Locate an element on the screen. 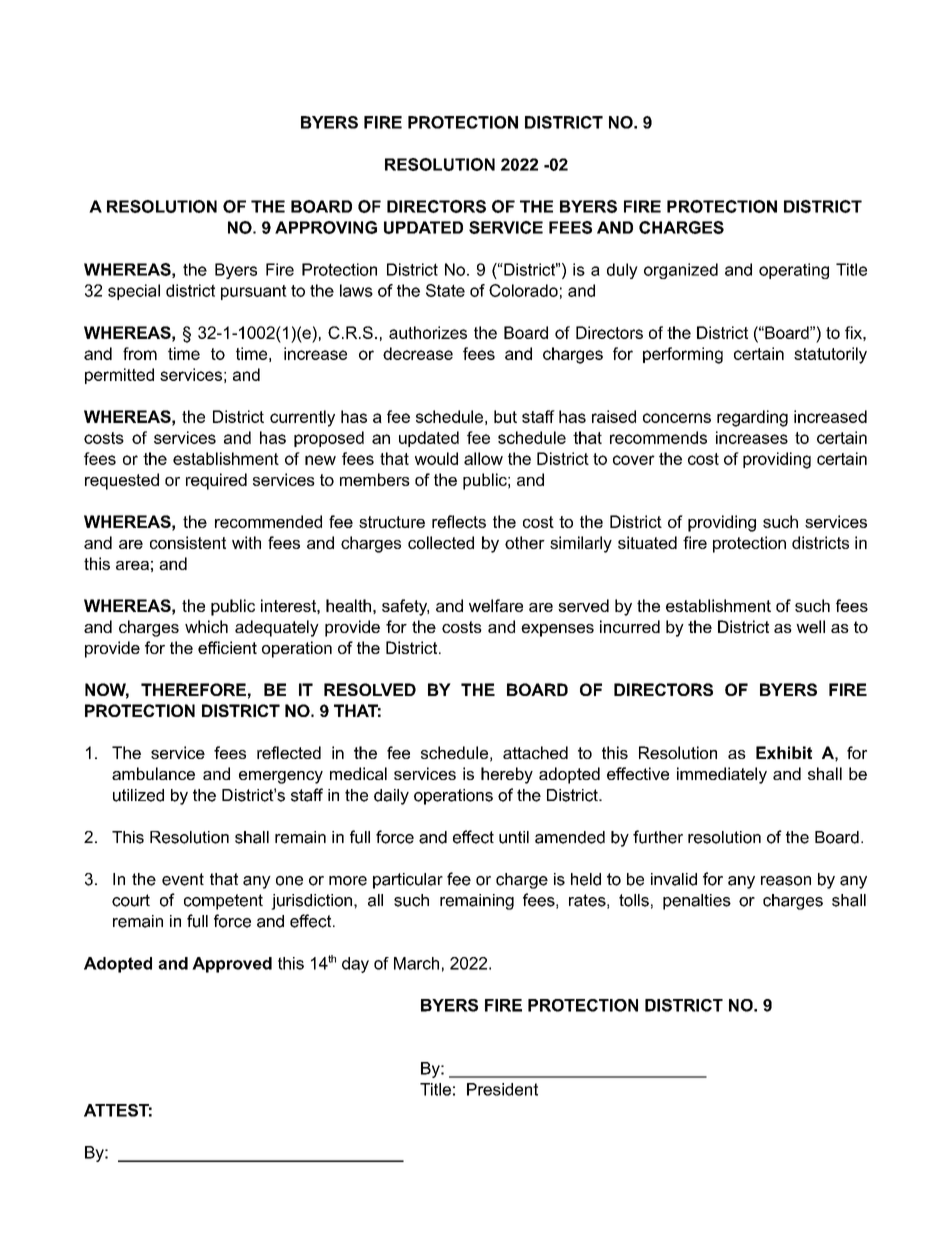 The height and width of the screenshot is (1233, 952). allow is located at coordinates (483, 458).
